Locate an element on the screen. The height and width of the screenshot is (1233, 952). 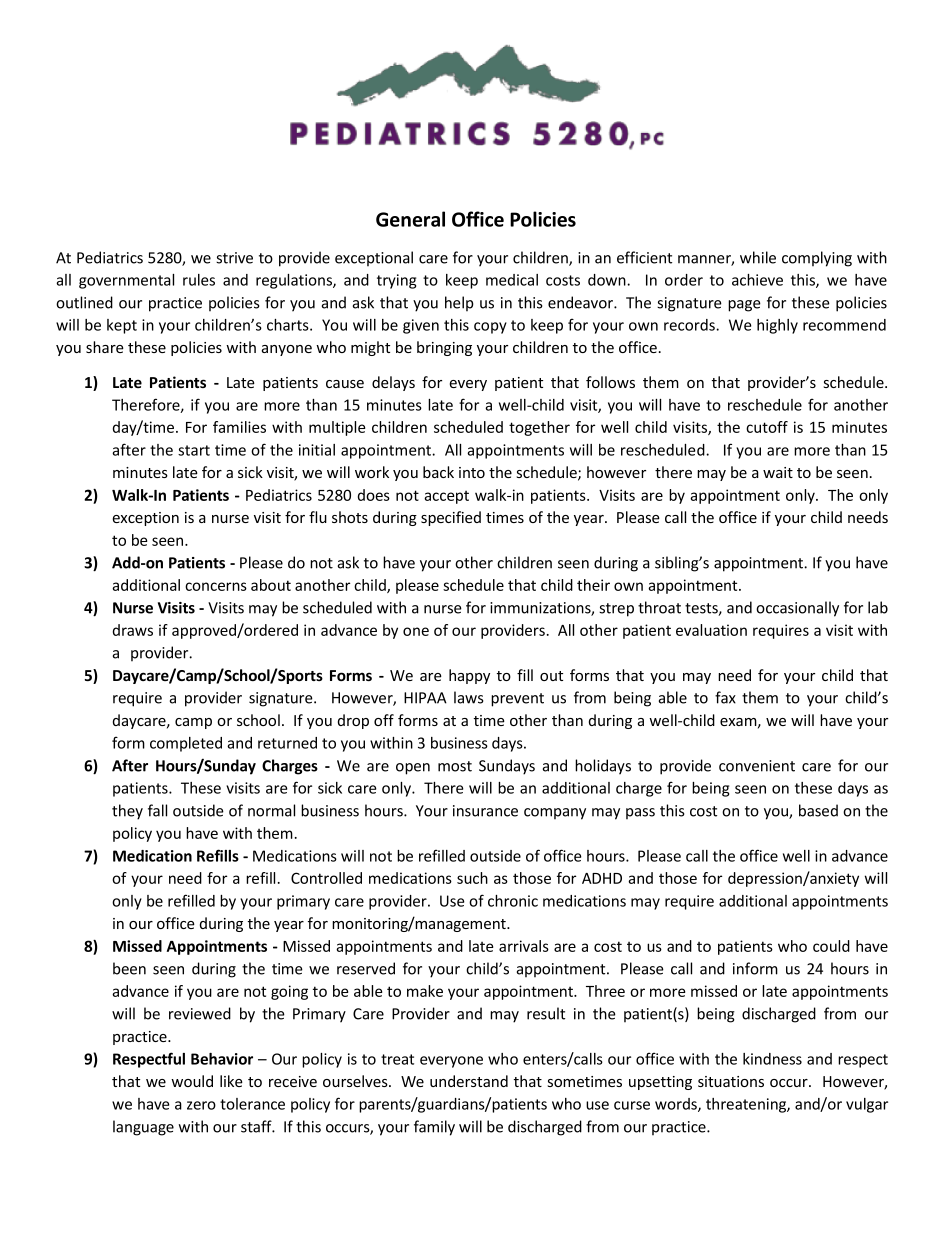
medical is located at coordinates (512, 280).
